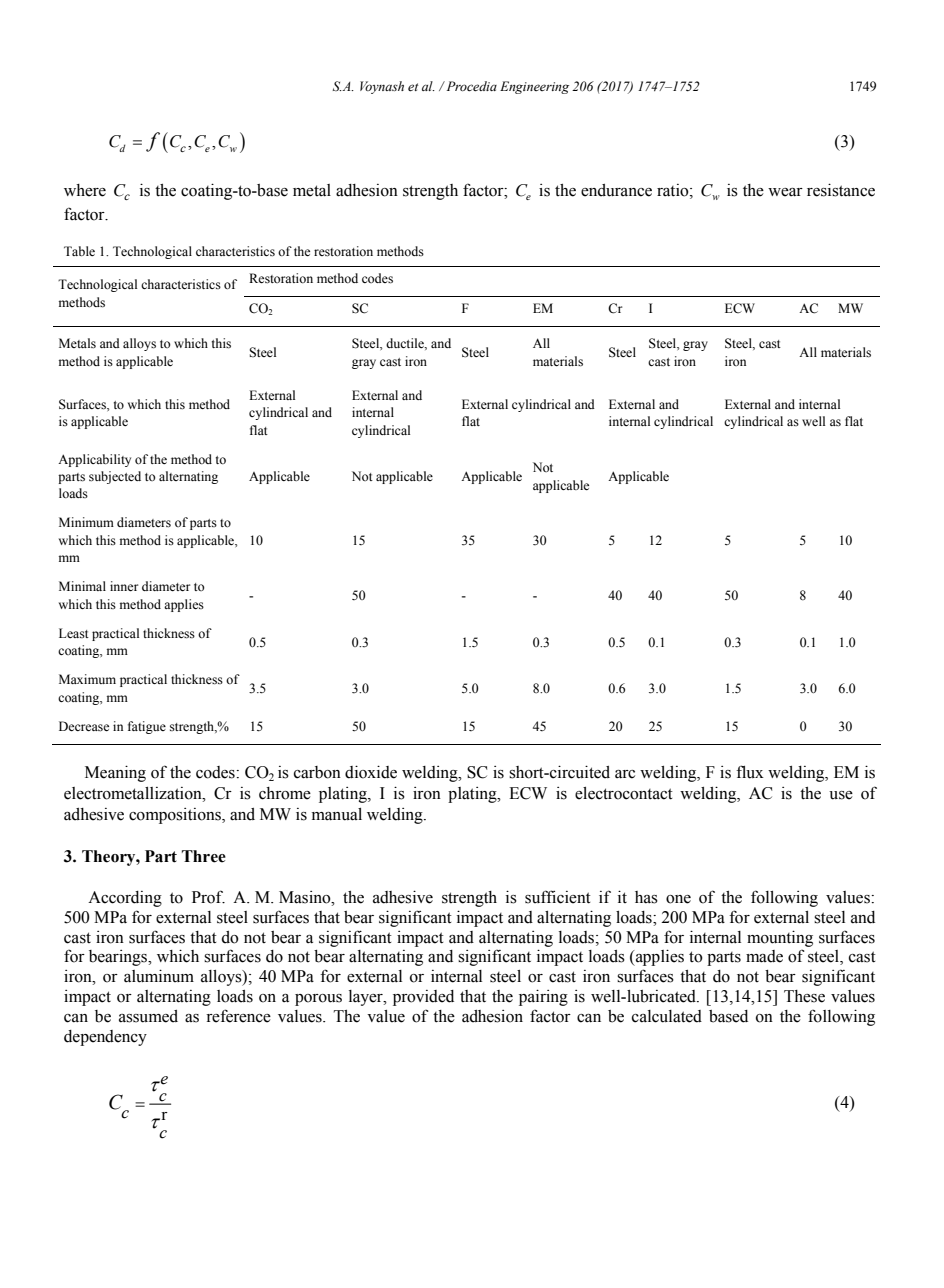 This screenshot has height=1288, width=944. What do you see at coordinates (115, 477) in the screenshot?
I see `subjected` at bounding box center [115, 477].
